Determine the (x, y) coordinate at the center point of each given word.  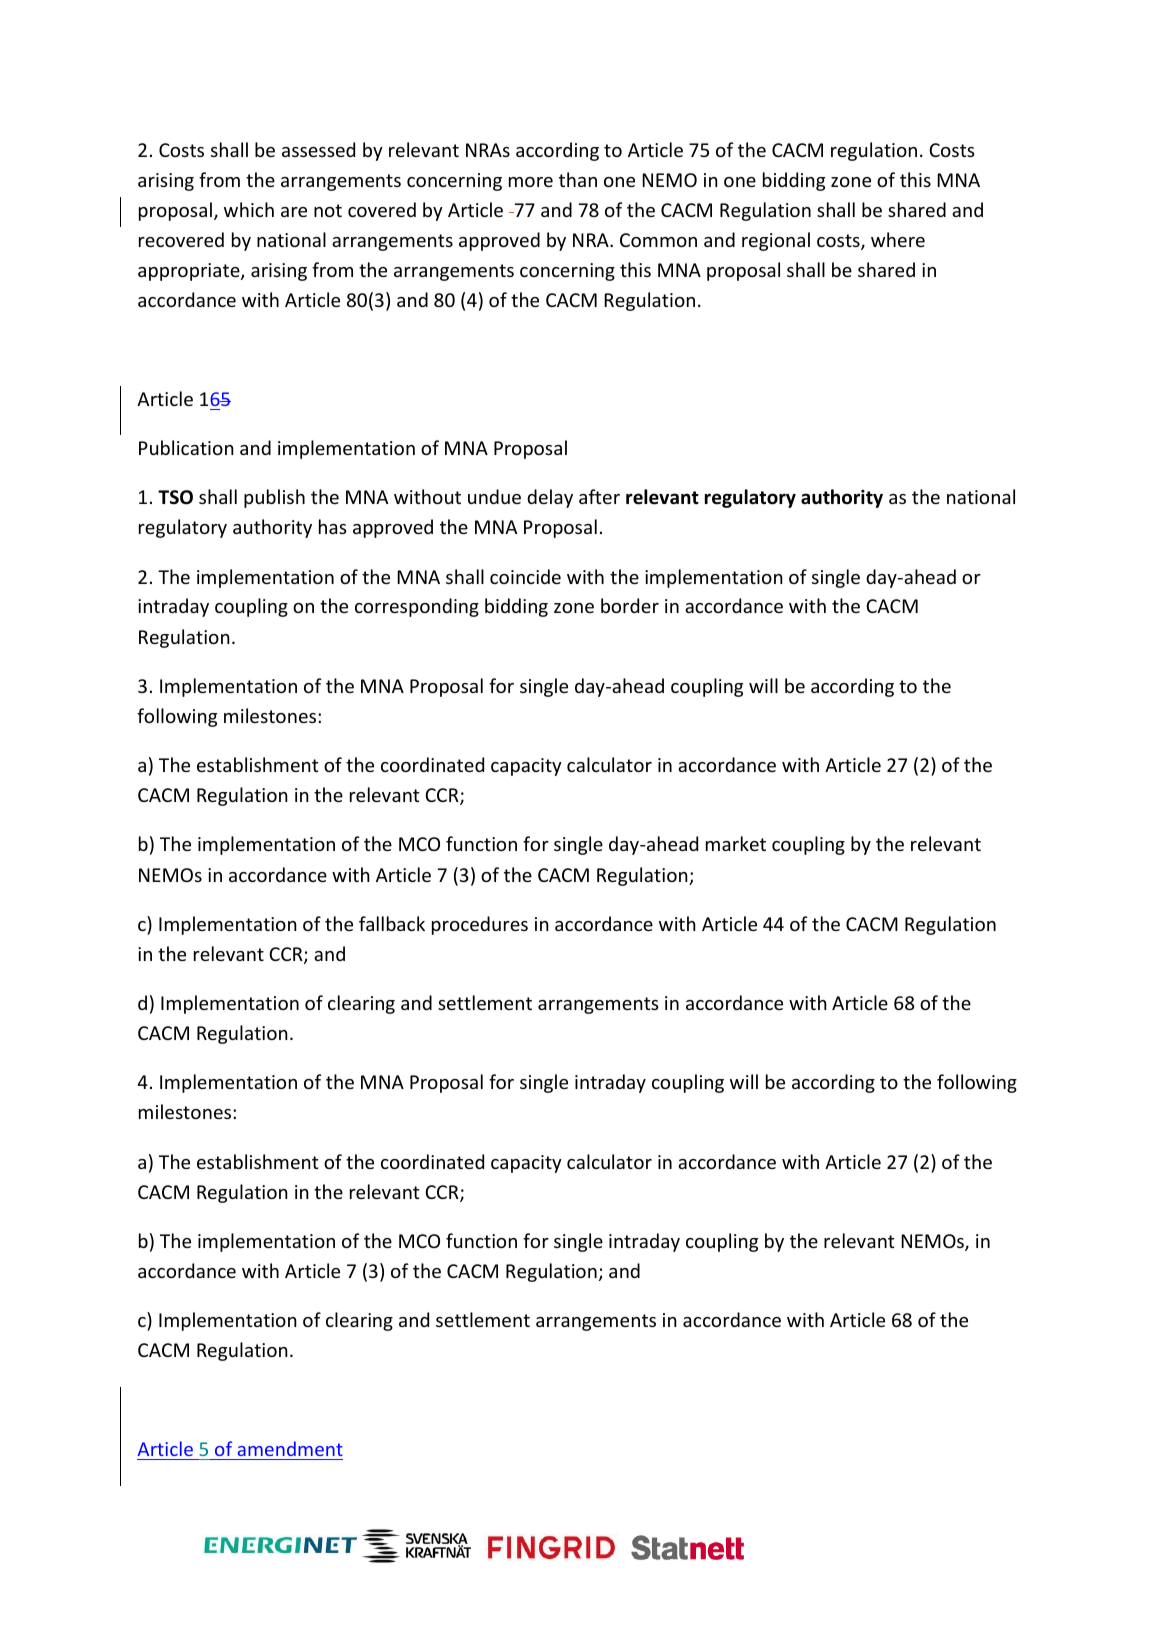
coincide (525, 576)
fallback (392, 923)
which (249, 209)
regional (776, 241)
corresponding (417, 607)
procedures (480, 925)
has (333, 526)
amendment (290, 1448)
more (531, 182)
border (630, 605)
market (736, 843)
